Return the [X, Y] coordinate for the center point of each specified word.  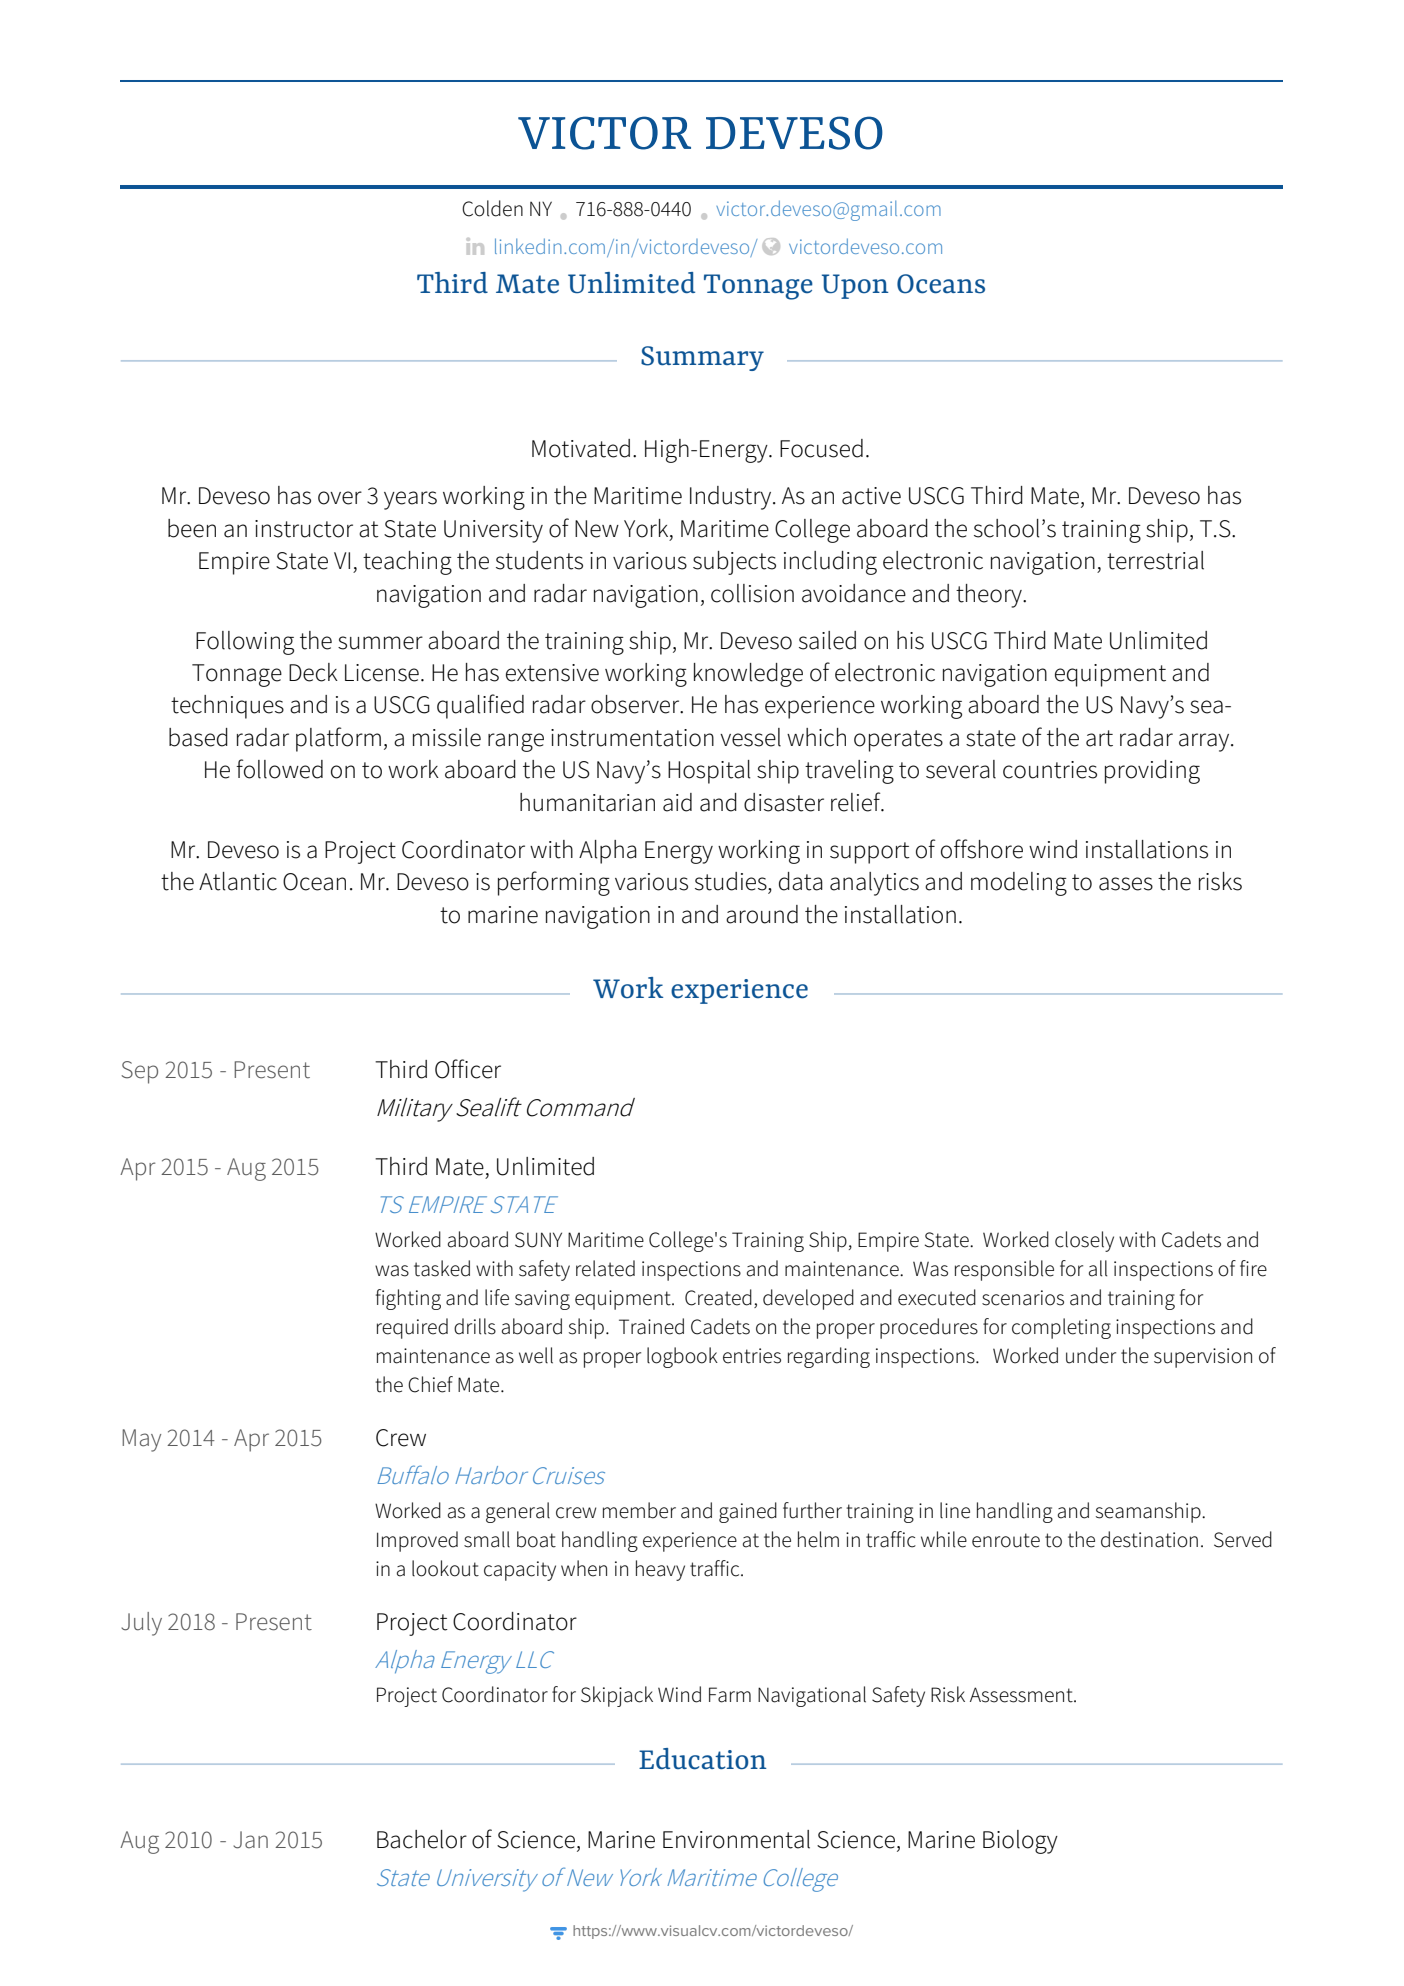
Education [703, 1759]
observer [636, 704]
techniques [227, 707]
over [340, 498]
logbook [682, 1357]
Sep [139, 1072]
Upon [855, 286]
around [762, 914]
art [1099, 738]
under [1091, 1355]
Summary [702, 358]
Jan [250, 1840]
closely [1084, 1241]
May [141, 1440]
